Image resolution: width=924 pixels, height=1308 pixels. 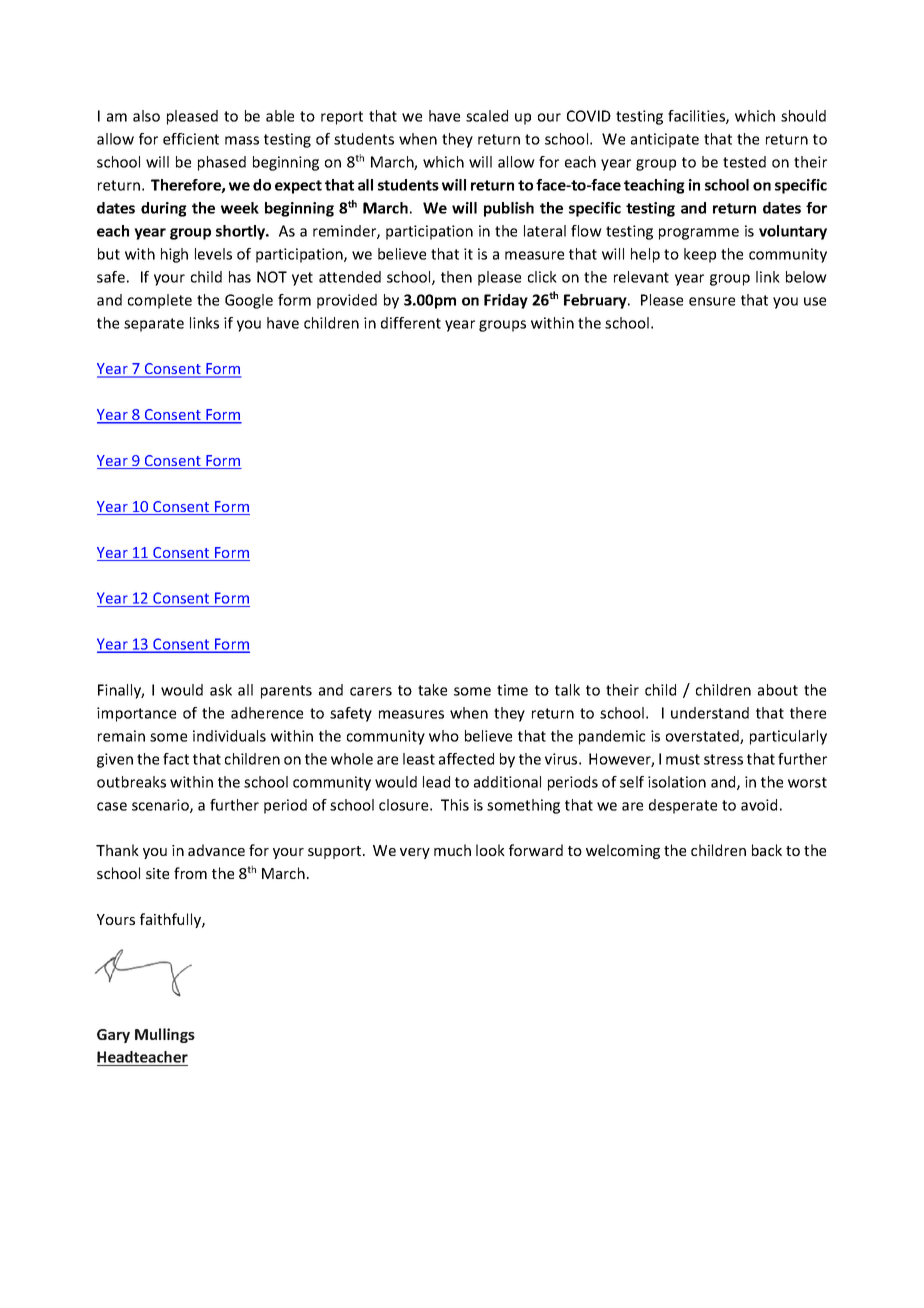 What do you see at coordinates (113, 1036) in the page?
I see `Gary` at bounding box center [113, 1036].
